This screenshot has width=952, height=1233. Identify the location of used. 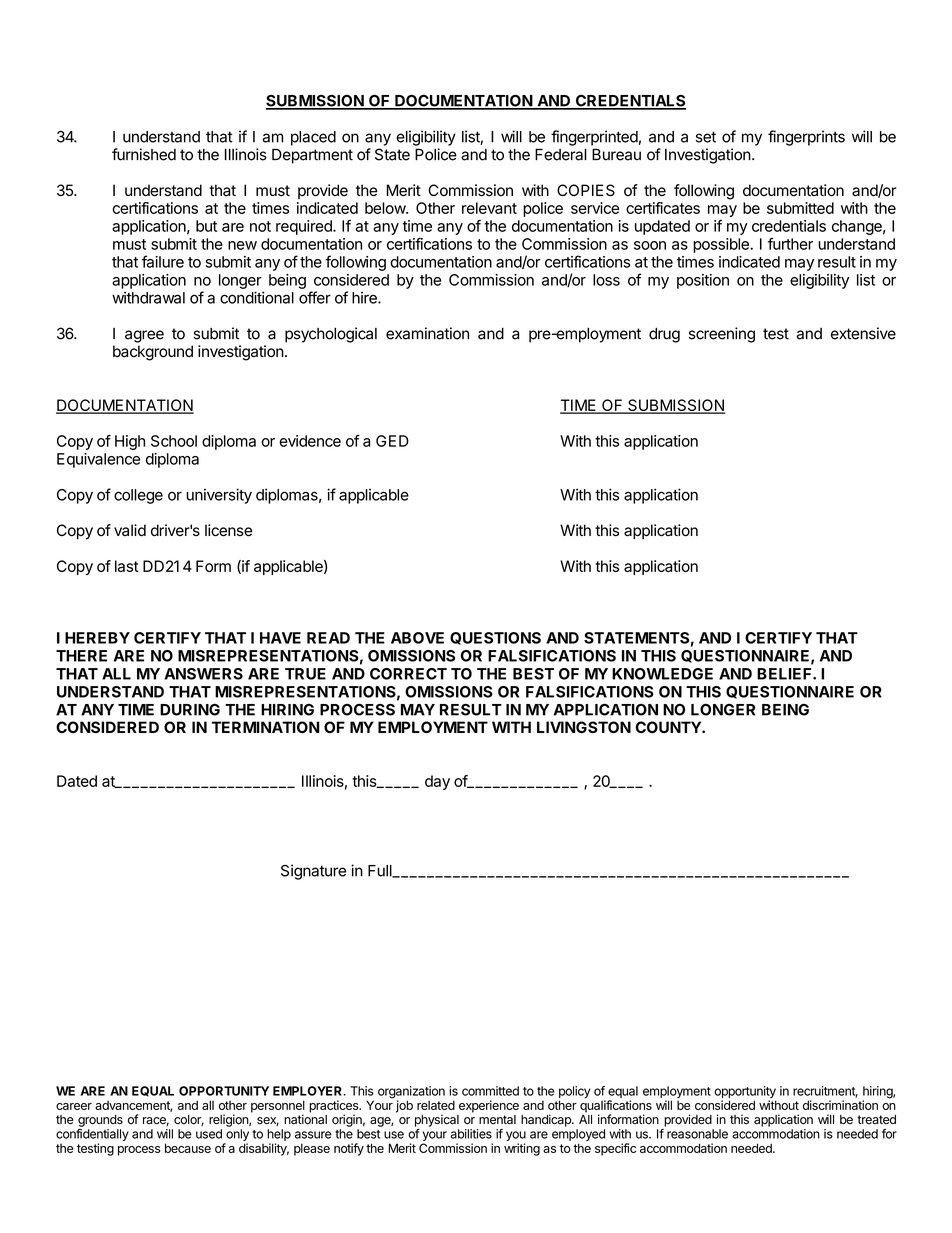
(209, 1134).
